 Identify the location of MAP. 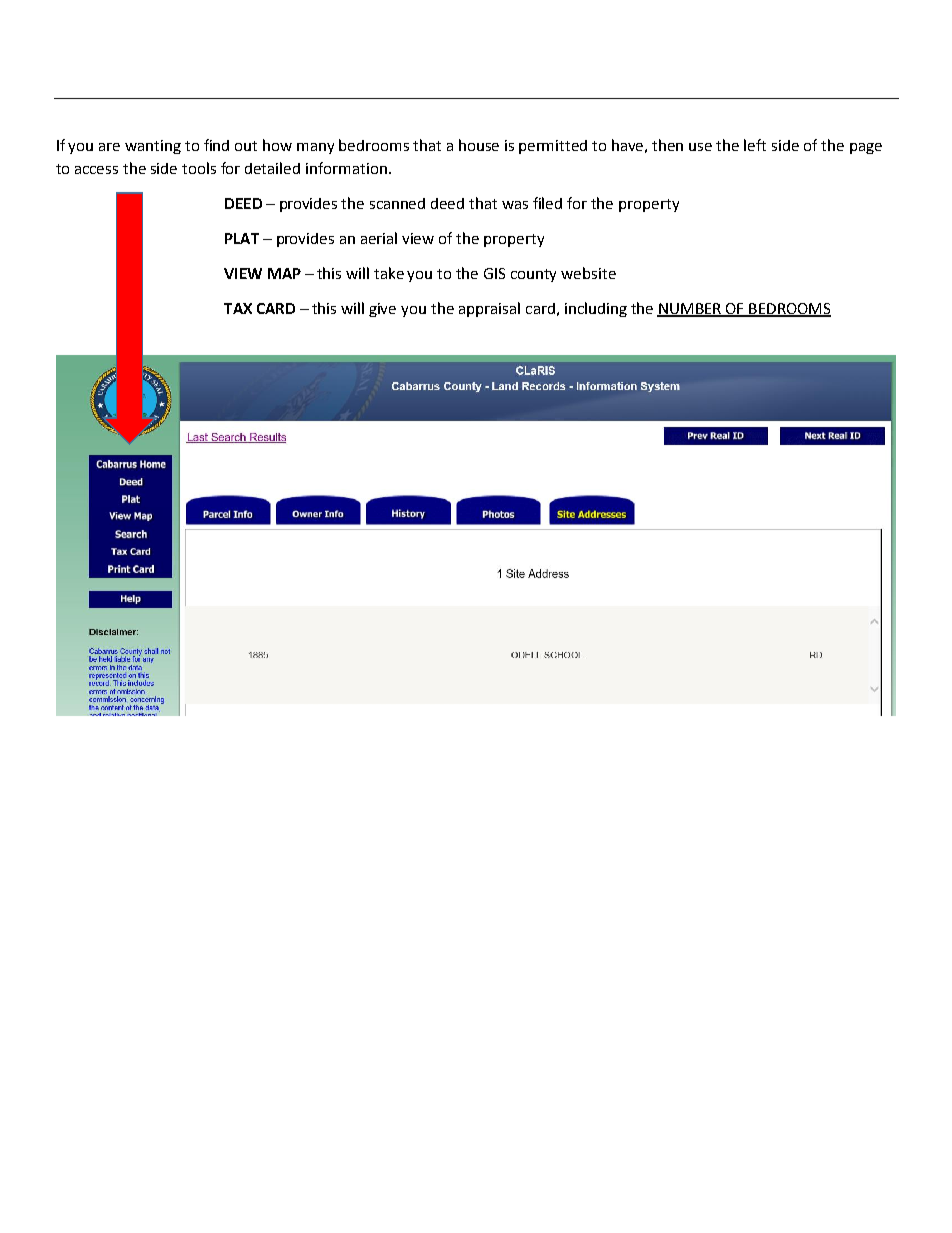
(284, 273).
